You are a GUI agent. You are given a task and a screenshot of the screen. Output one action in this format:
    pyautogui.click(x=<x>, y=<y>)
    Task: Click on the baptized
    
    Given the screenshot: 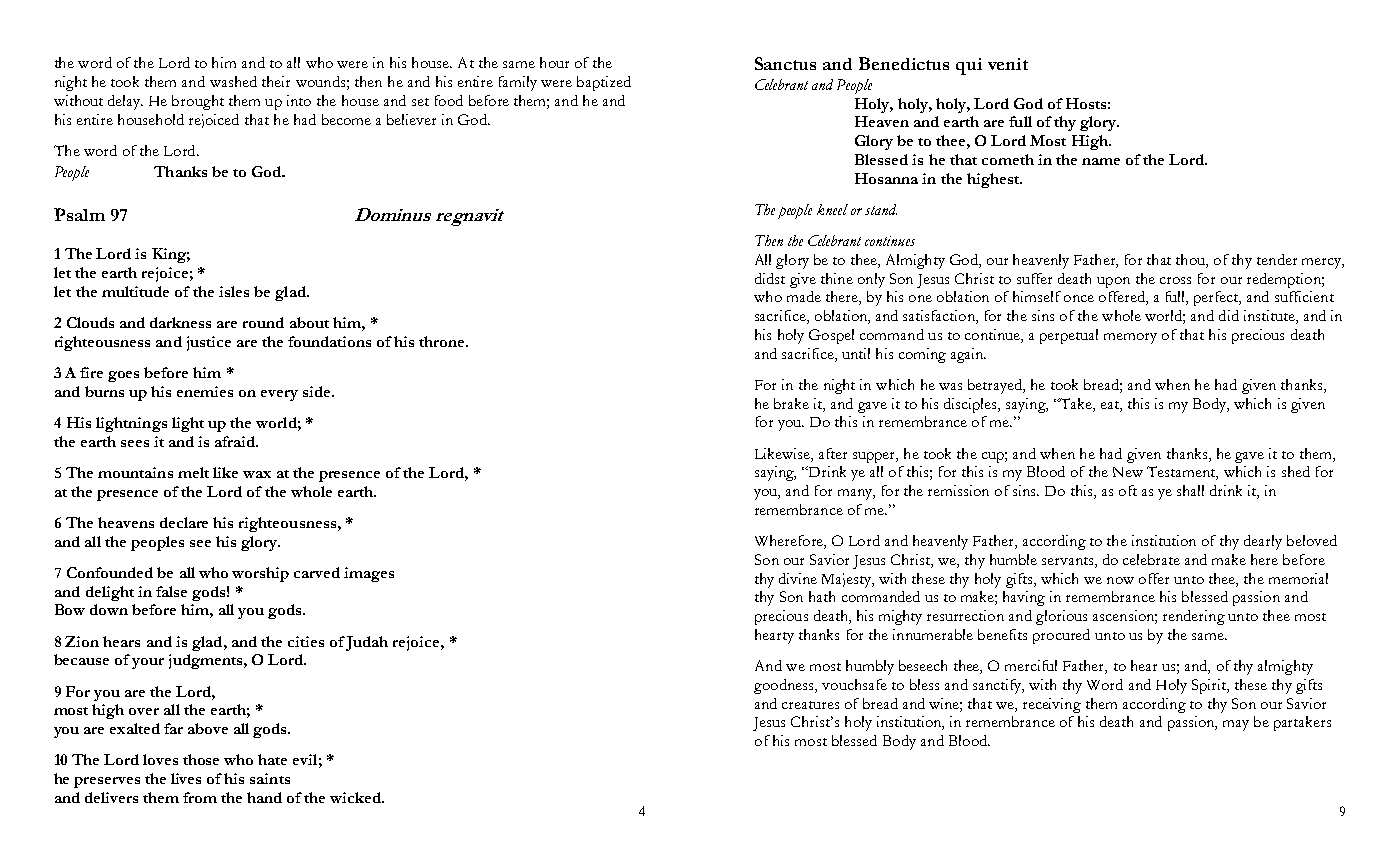 What is the action you would take?
    pyautogui.click(x=604, y=83)
